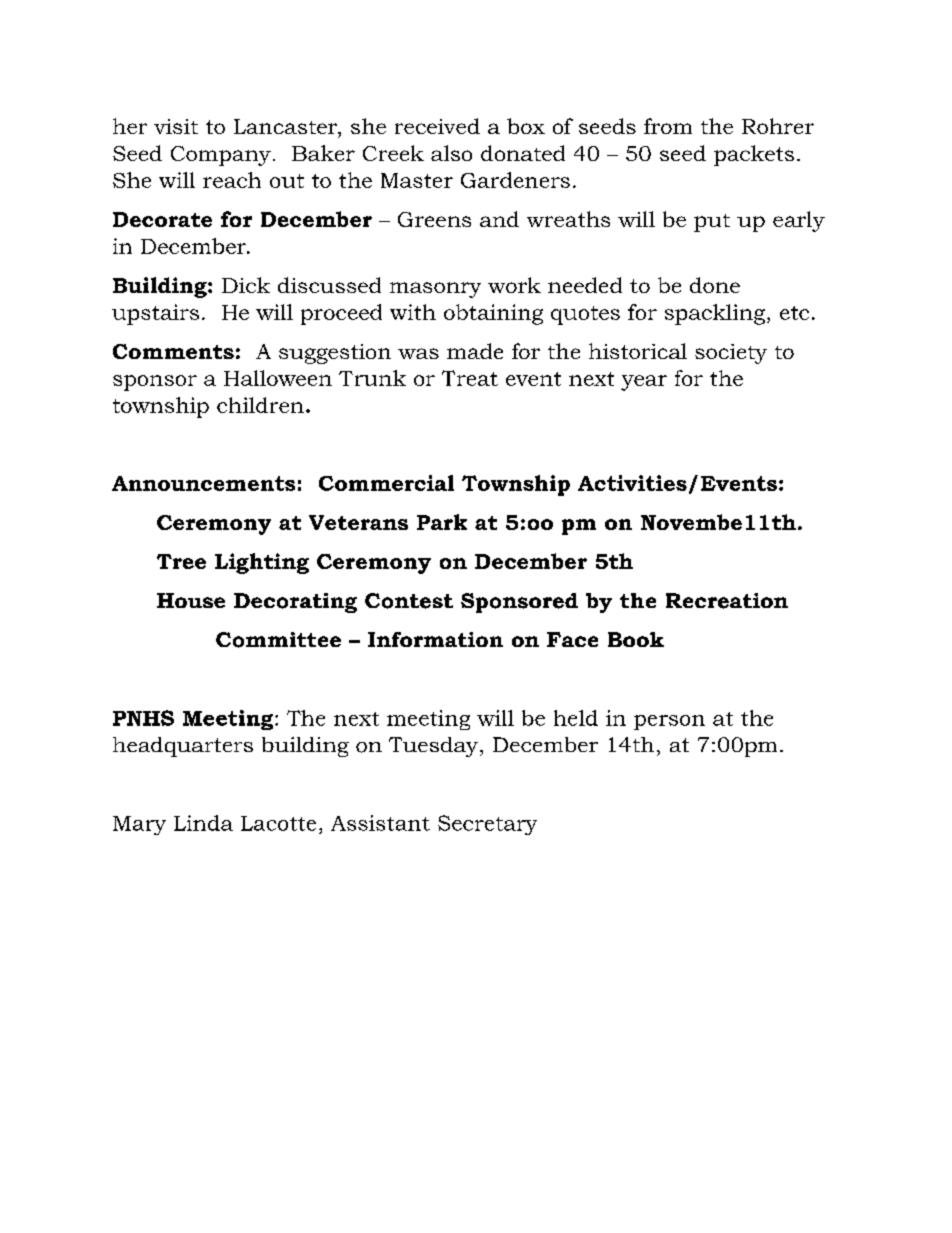 The image size is (952, 1233). I want to click on packets, so click(754, 155).
